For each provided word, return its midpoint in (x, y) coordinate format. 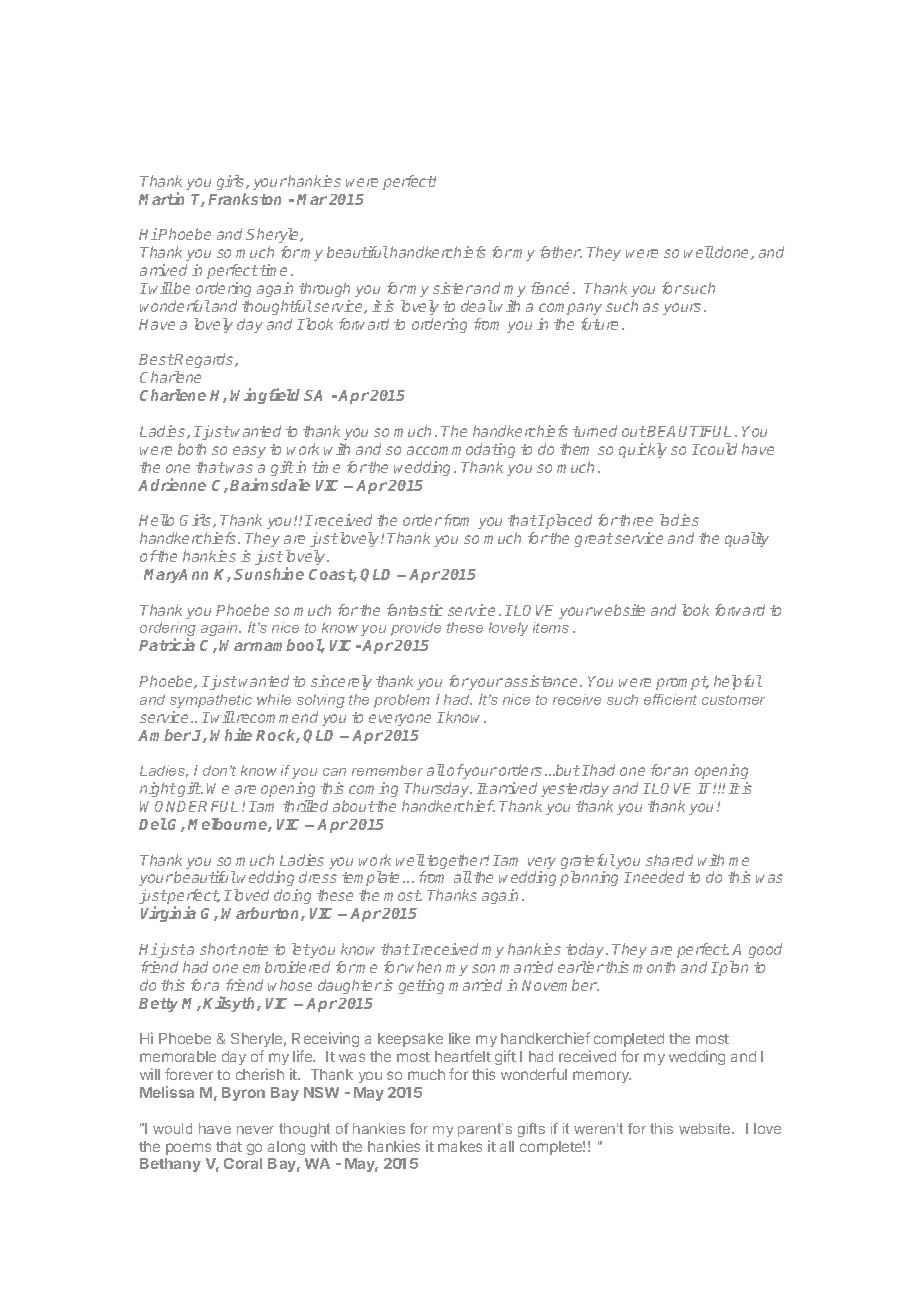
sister (453, 288)
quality (747, 539)
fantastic (415, 610)
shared (669, 860)
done (733, 253)
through (324, 289)
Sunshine (269, 573)
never (255, 1130)
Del (153, 824)
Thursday (438, 789)
